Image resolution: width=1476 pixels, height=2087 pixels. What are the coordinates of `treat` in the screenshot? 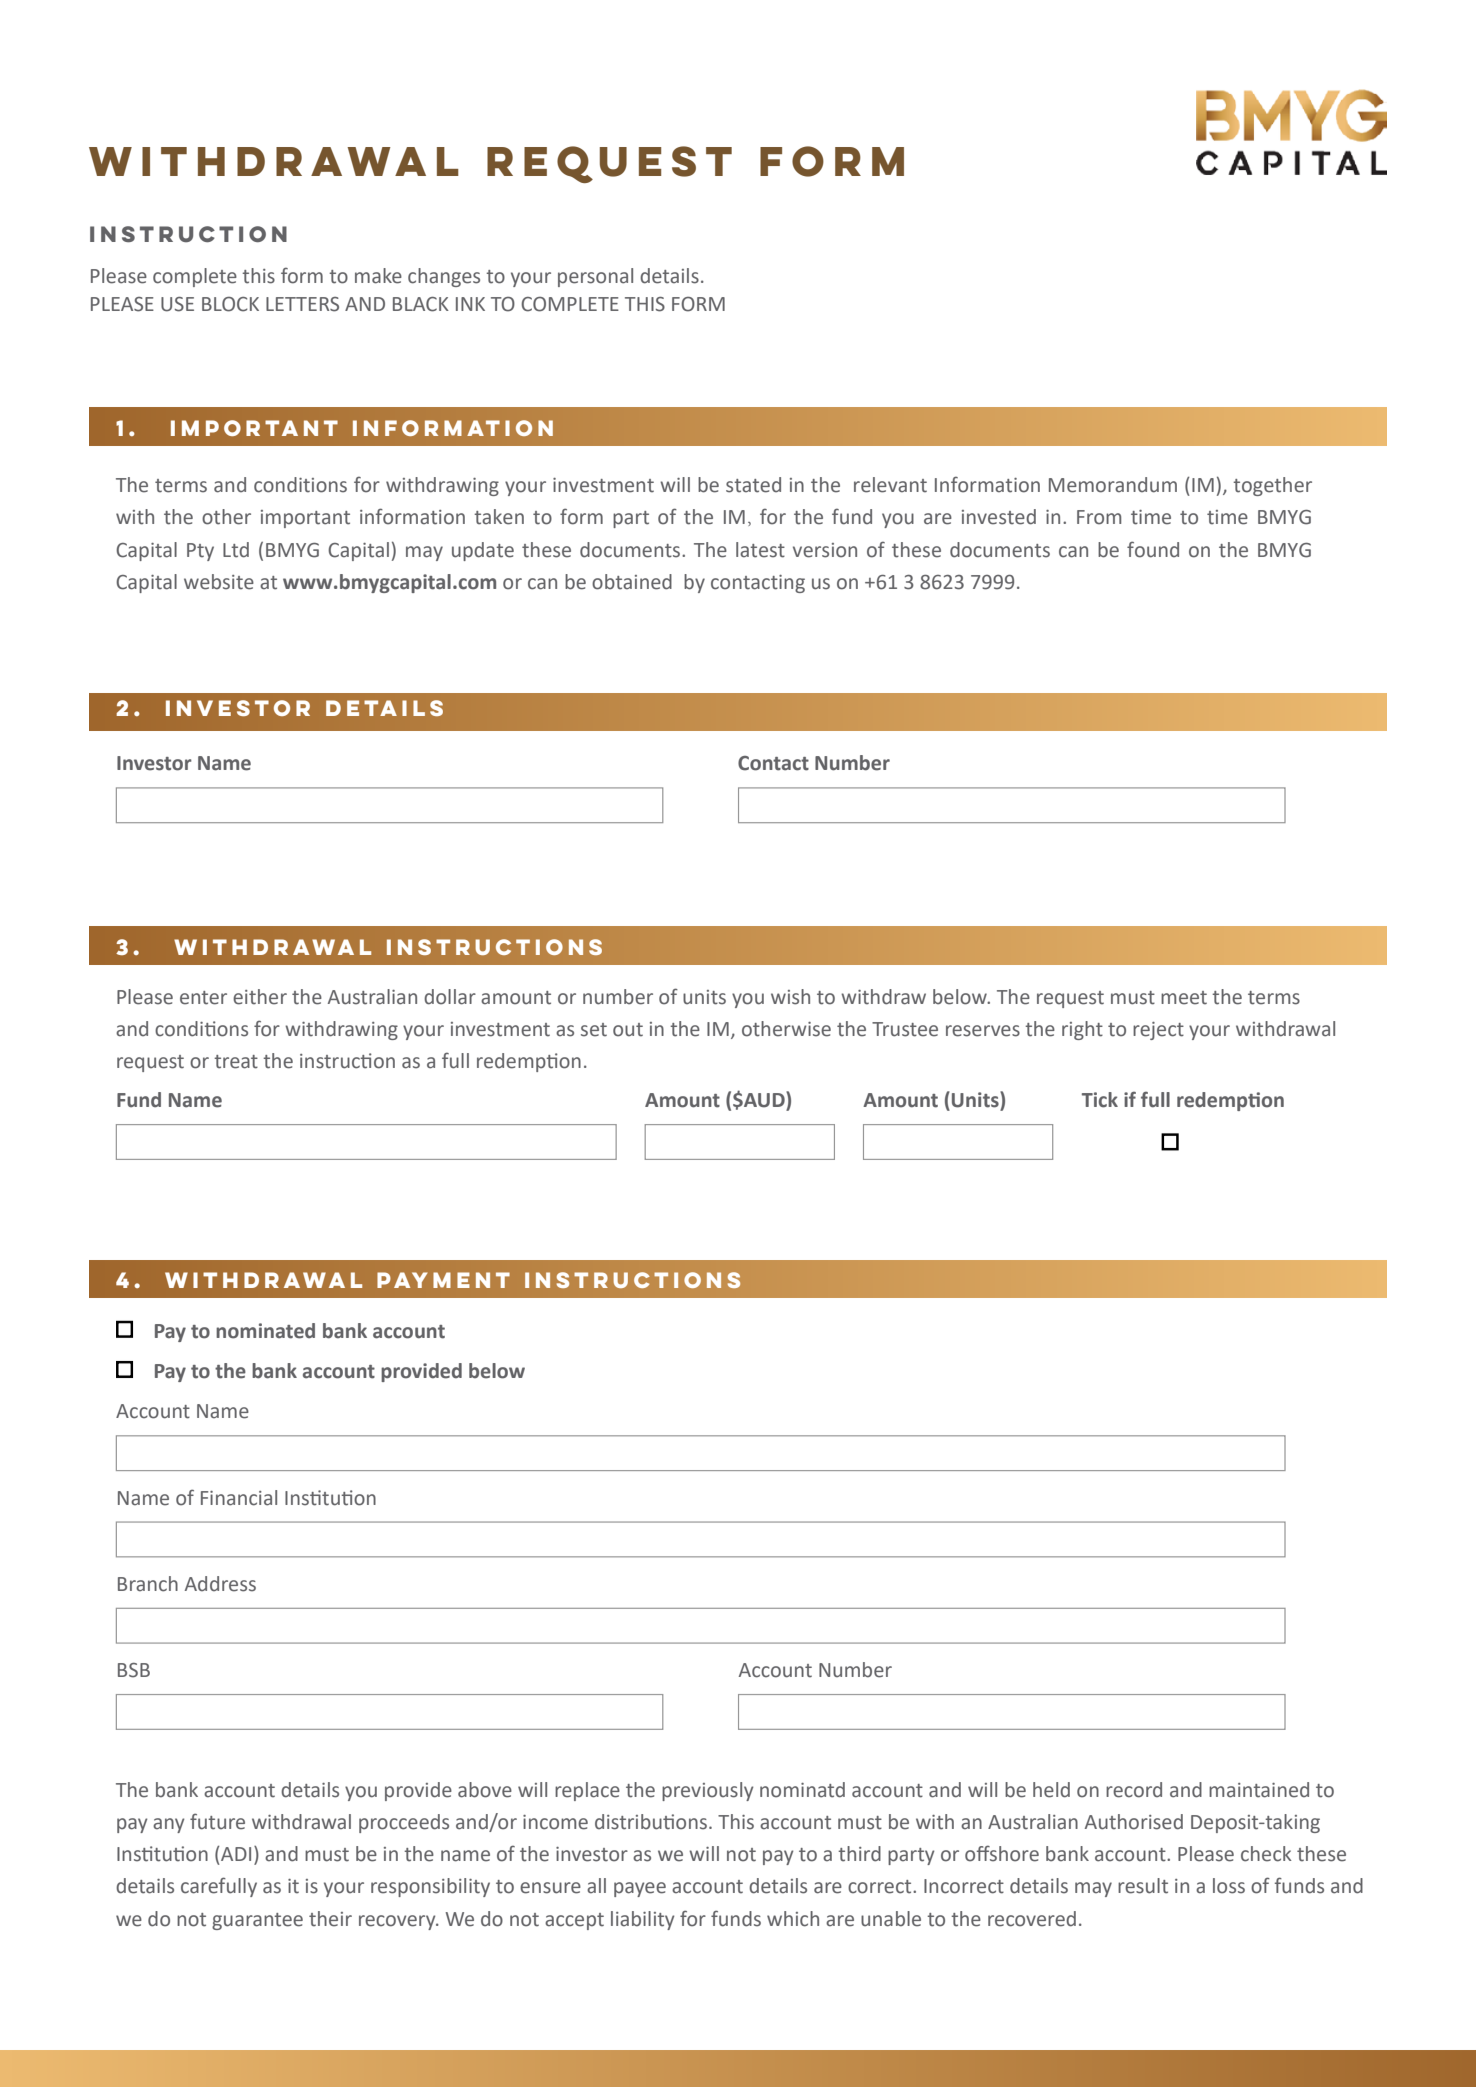 It's located at (236, 1062).
